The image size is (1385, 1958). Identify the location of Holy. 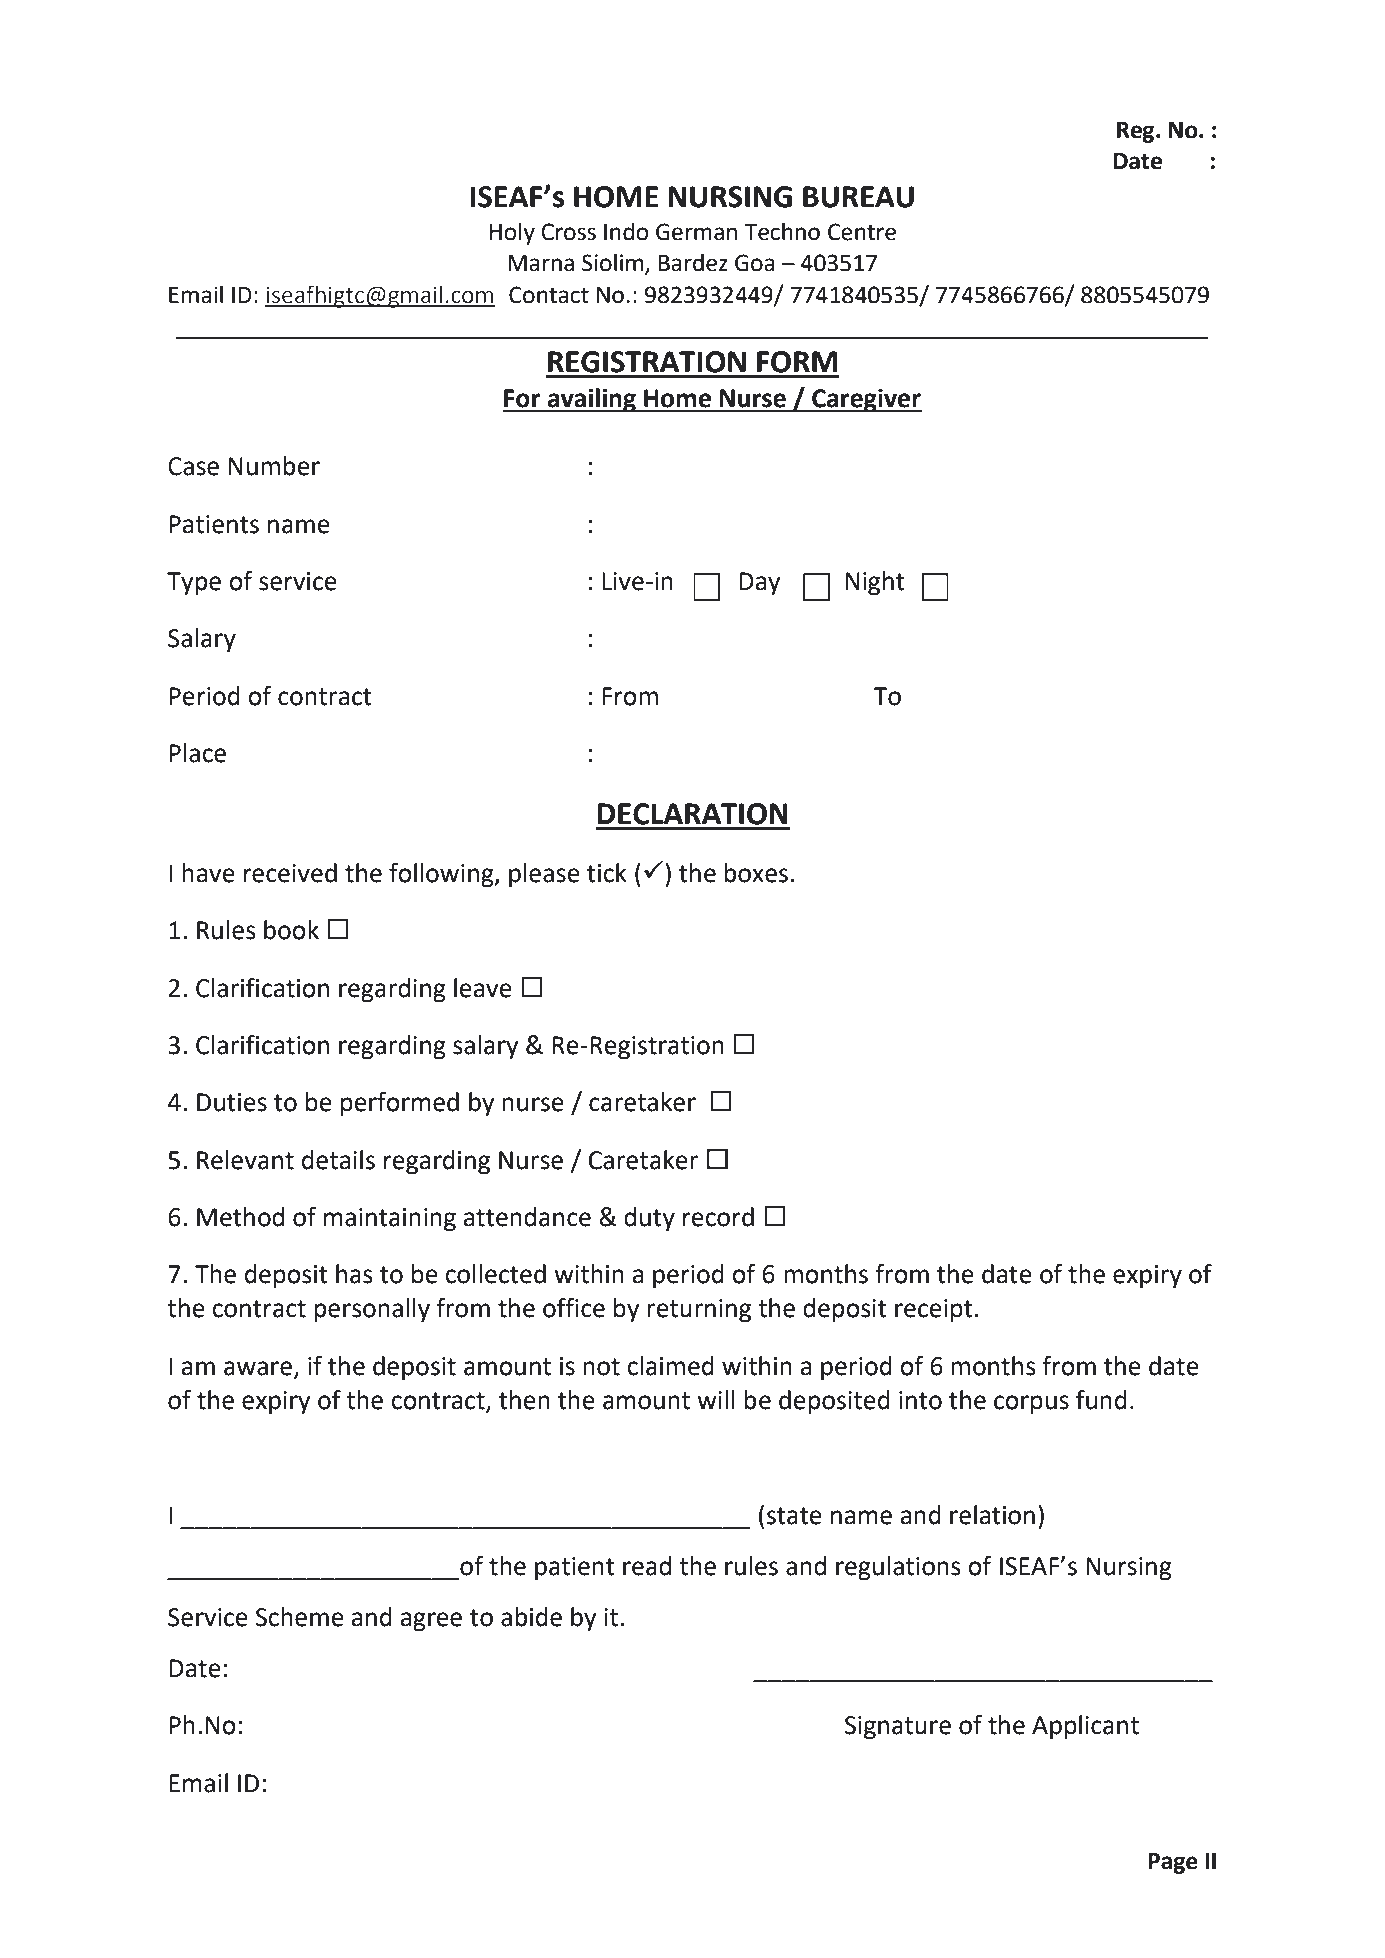
(512, 233).
